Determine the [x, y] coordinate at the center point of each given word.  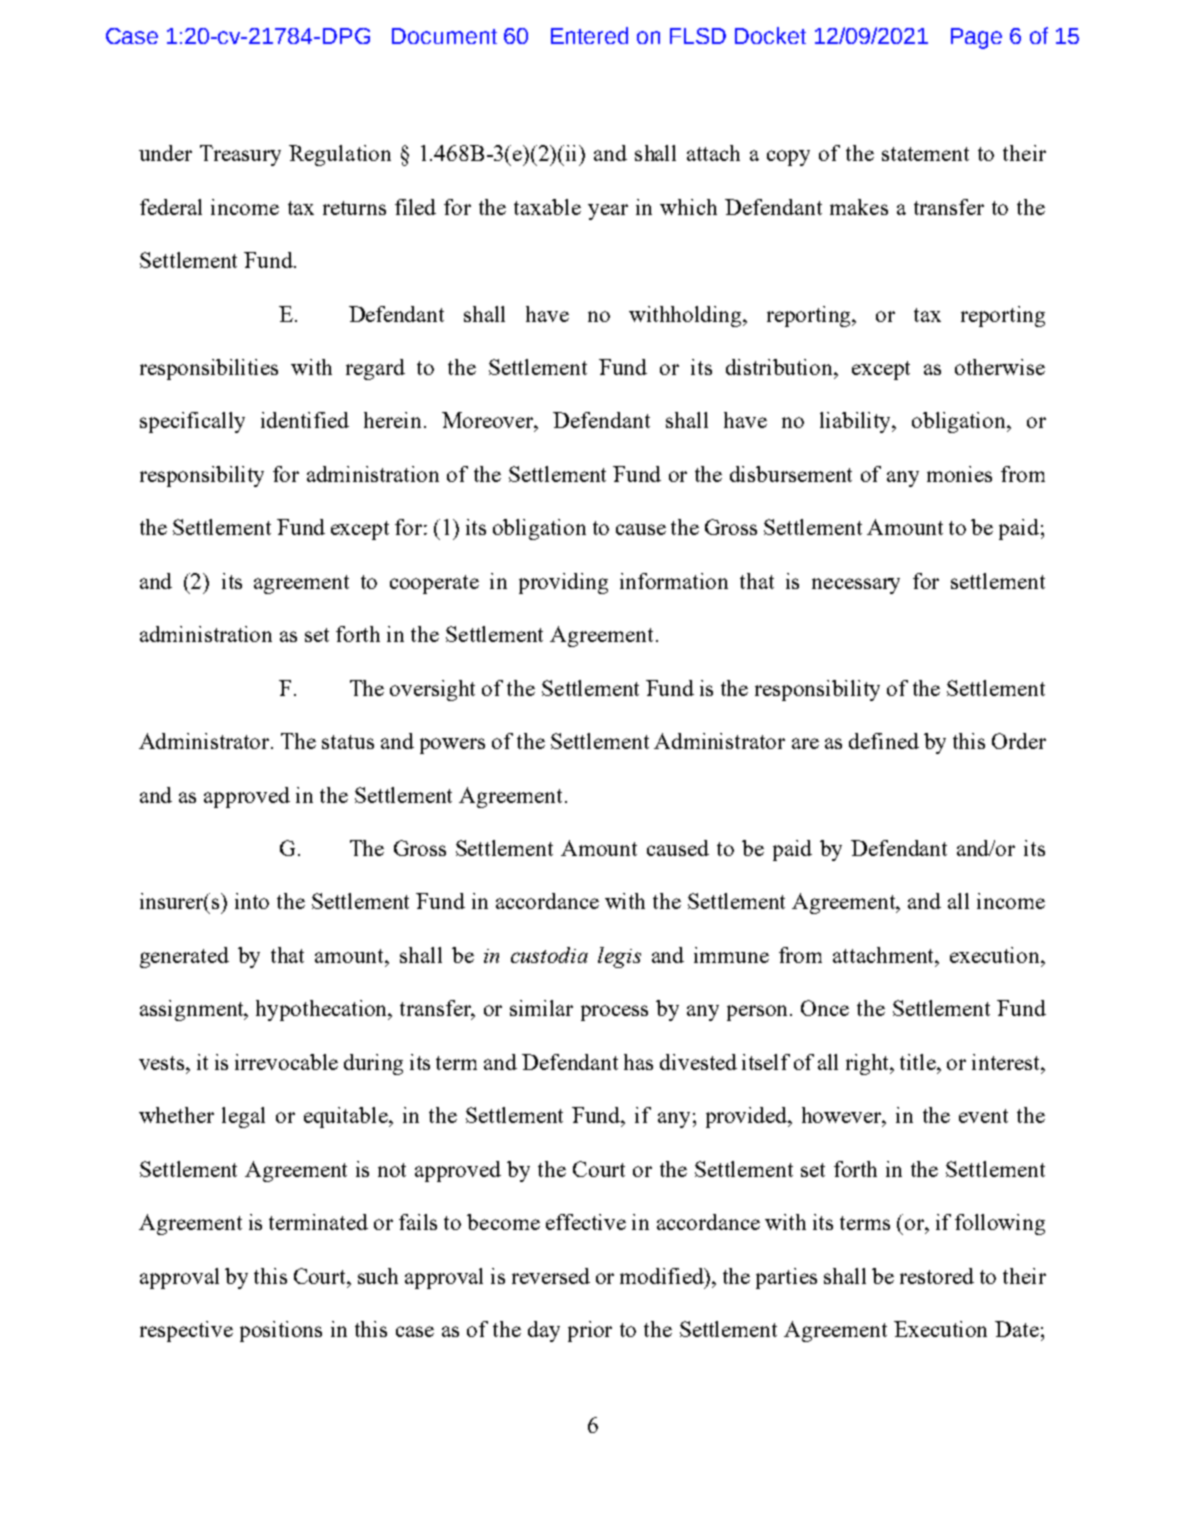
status [348, 742]
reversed [551, 1276]
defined [884, 741]
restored [937, 1276]
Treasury [240, 155]
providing [563, 583]
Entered [589, 35]
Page [976, 38]
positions [281, 1331]
